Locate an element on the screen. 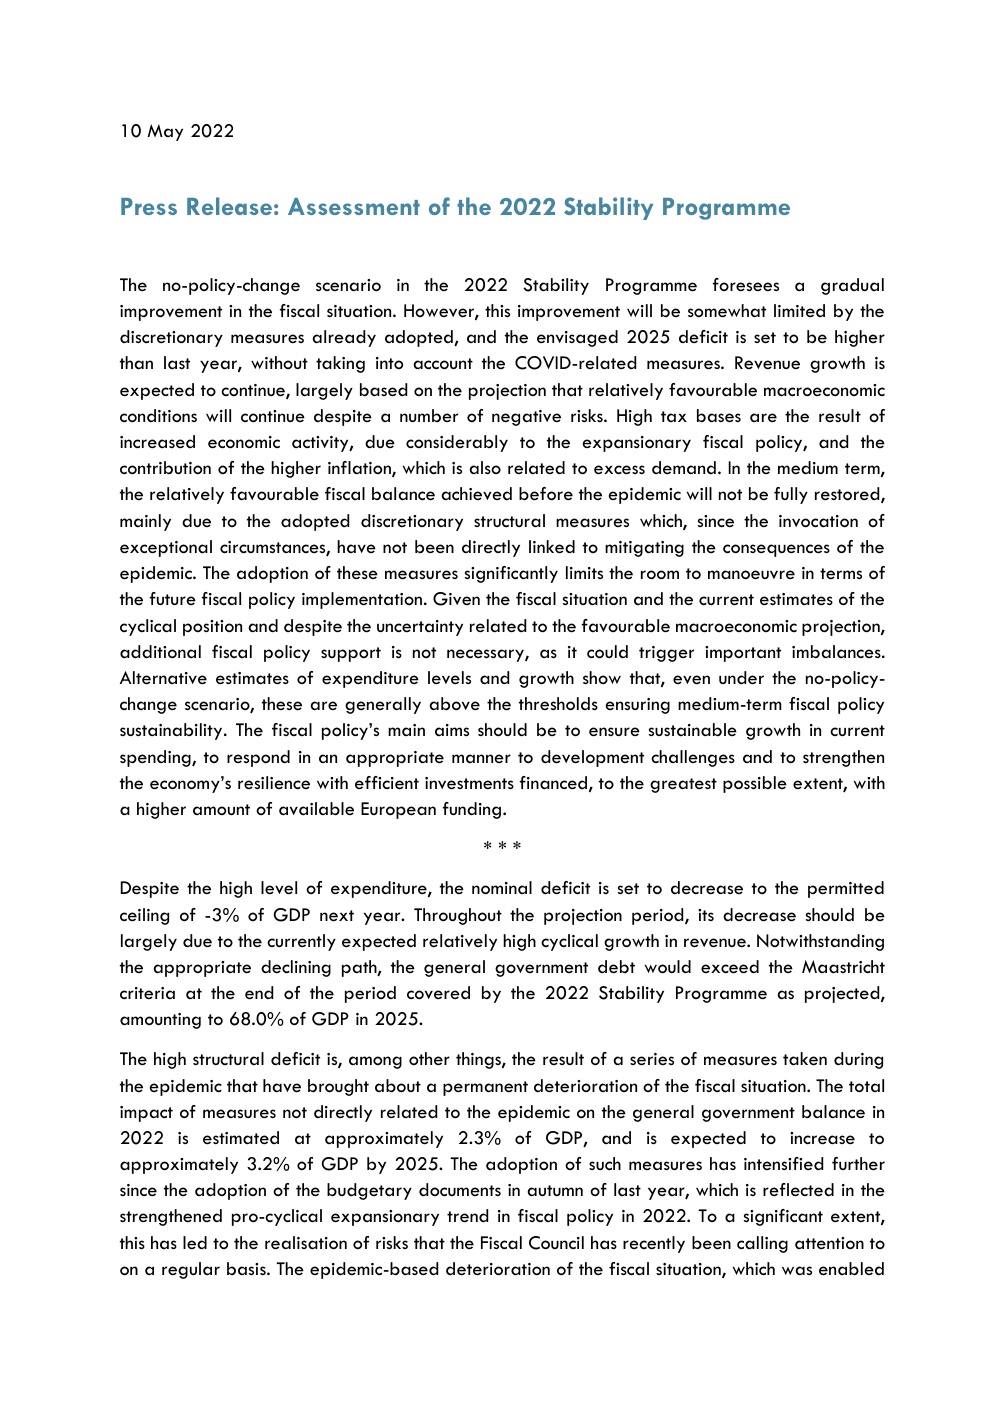  May is located at coordinates (165, 132).
